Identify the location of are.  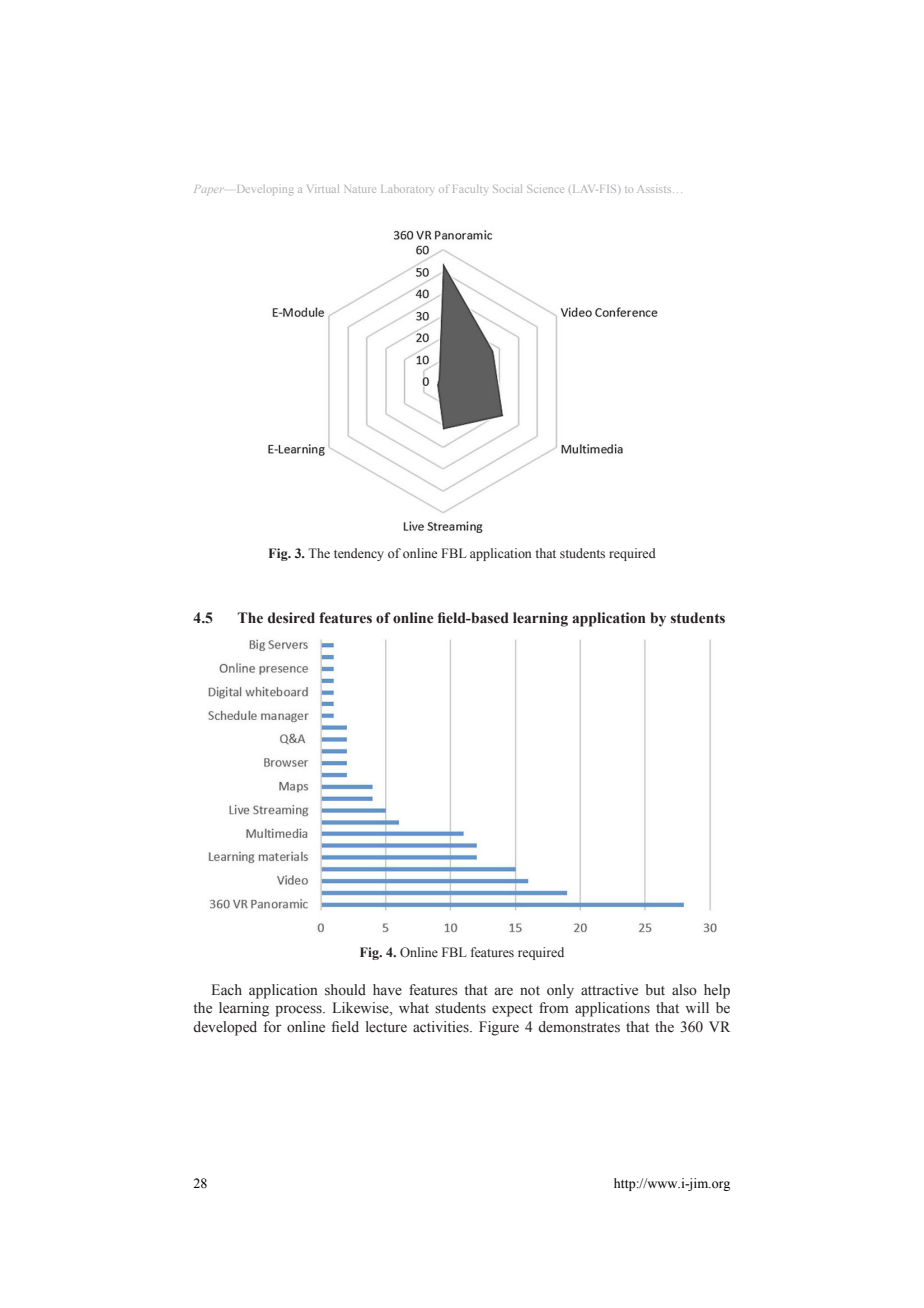
(504, 991).
